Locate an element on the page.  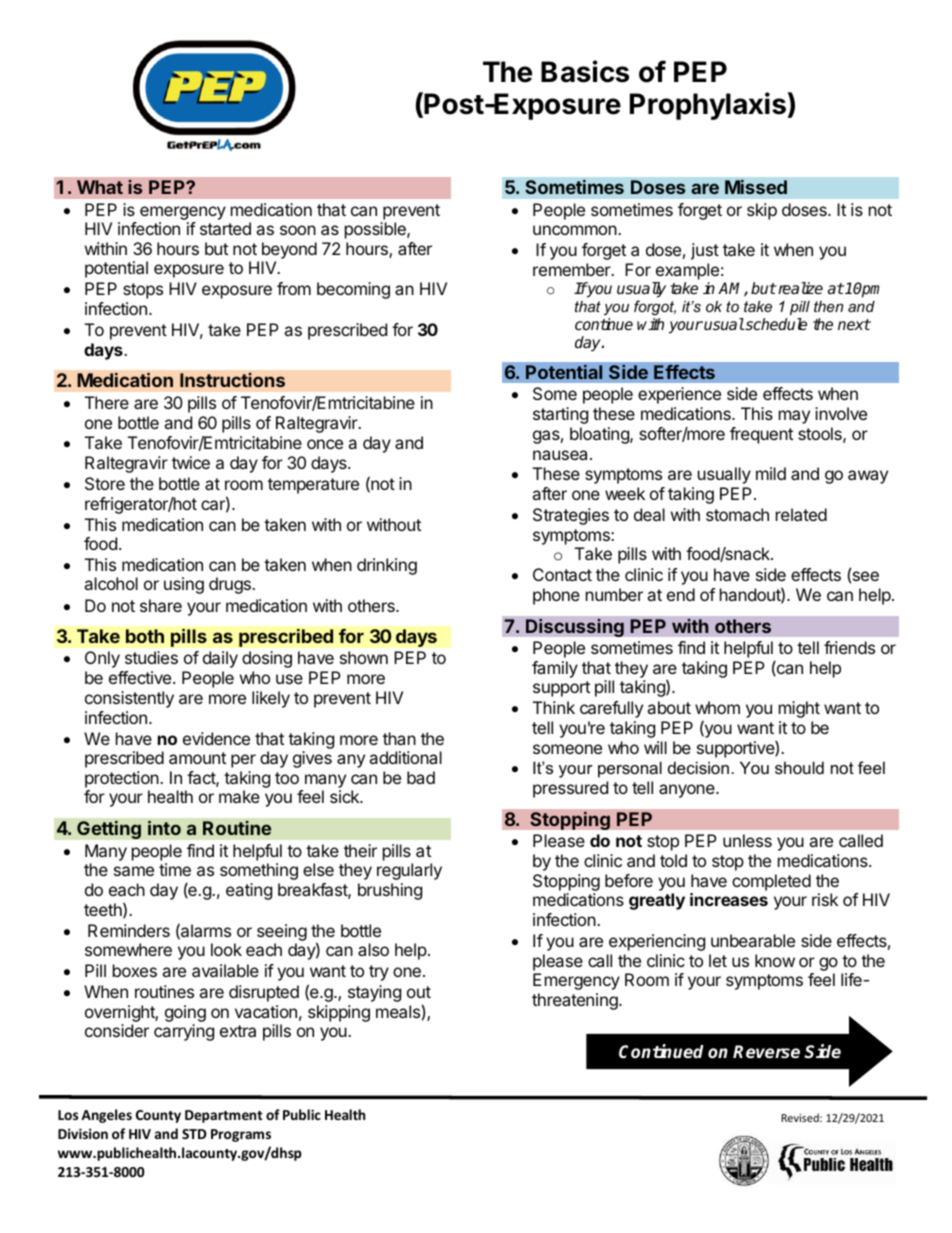
into is located at coordinates (164, 828).
